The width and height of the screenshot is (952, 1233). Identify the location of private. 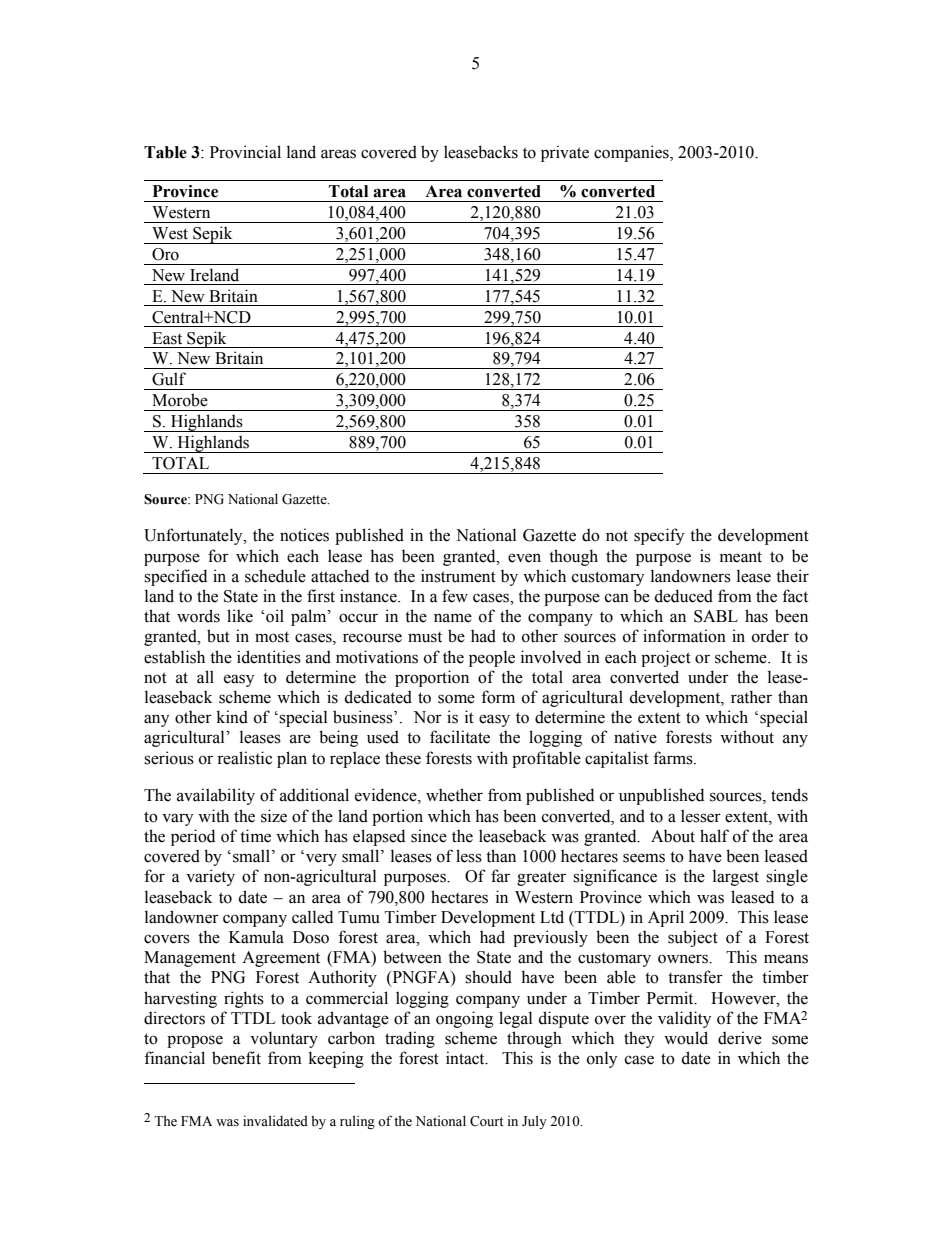
(565, 153).
